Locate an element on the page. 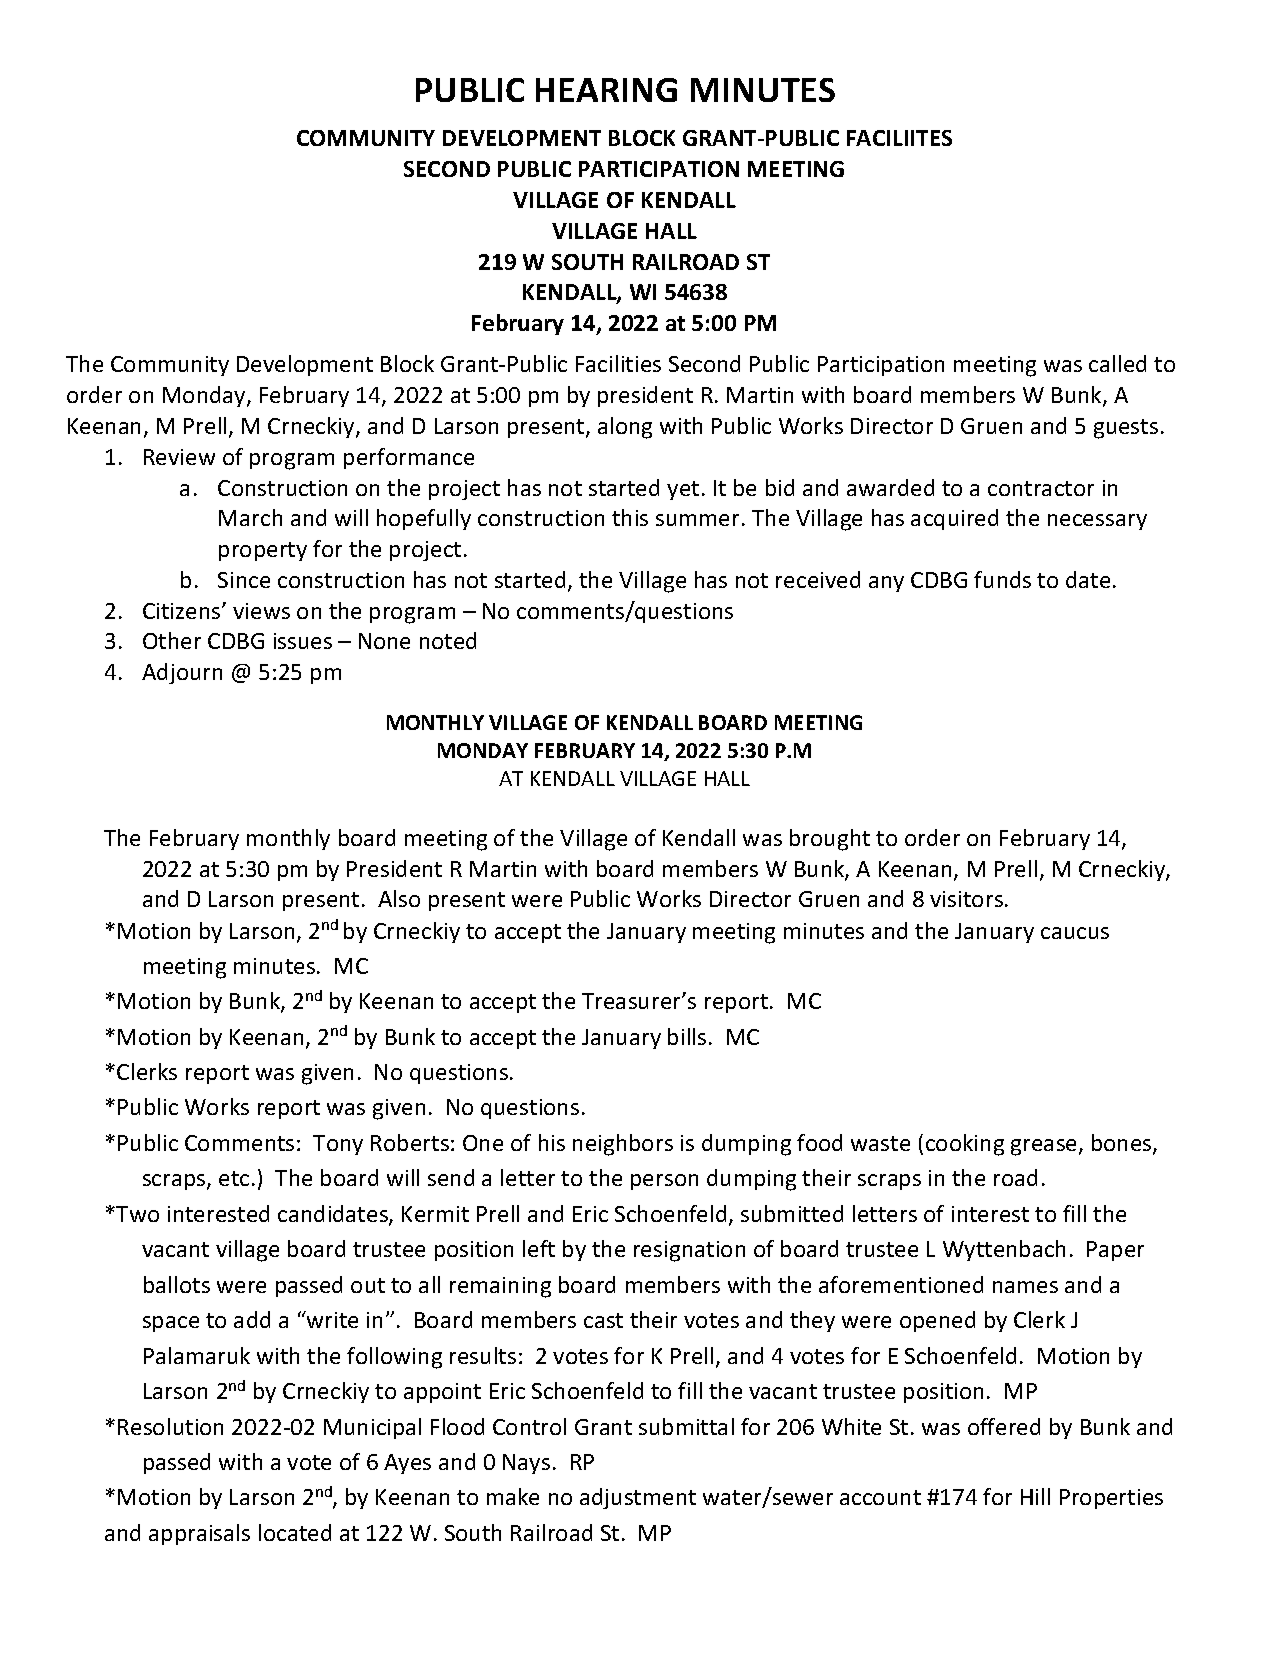 This document has width=1287, height=1666. called is located at coordinates (1117, 363).
